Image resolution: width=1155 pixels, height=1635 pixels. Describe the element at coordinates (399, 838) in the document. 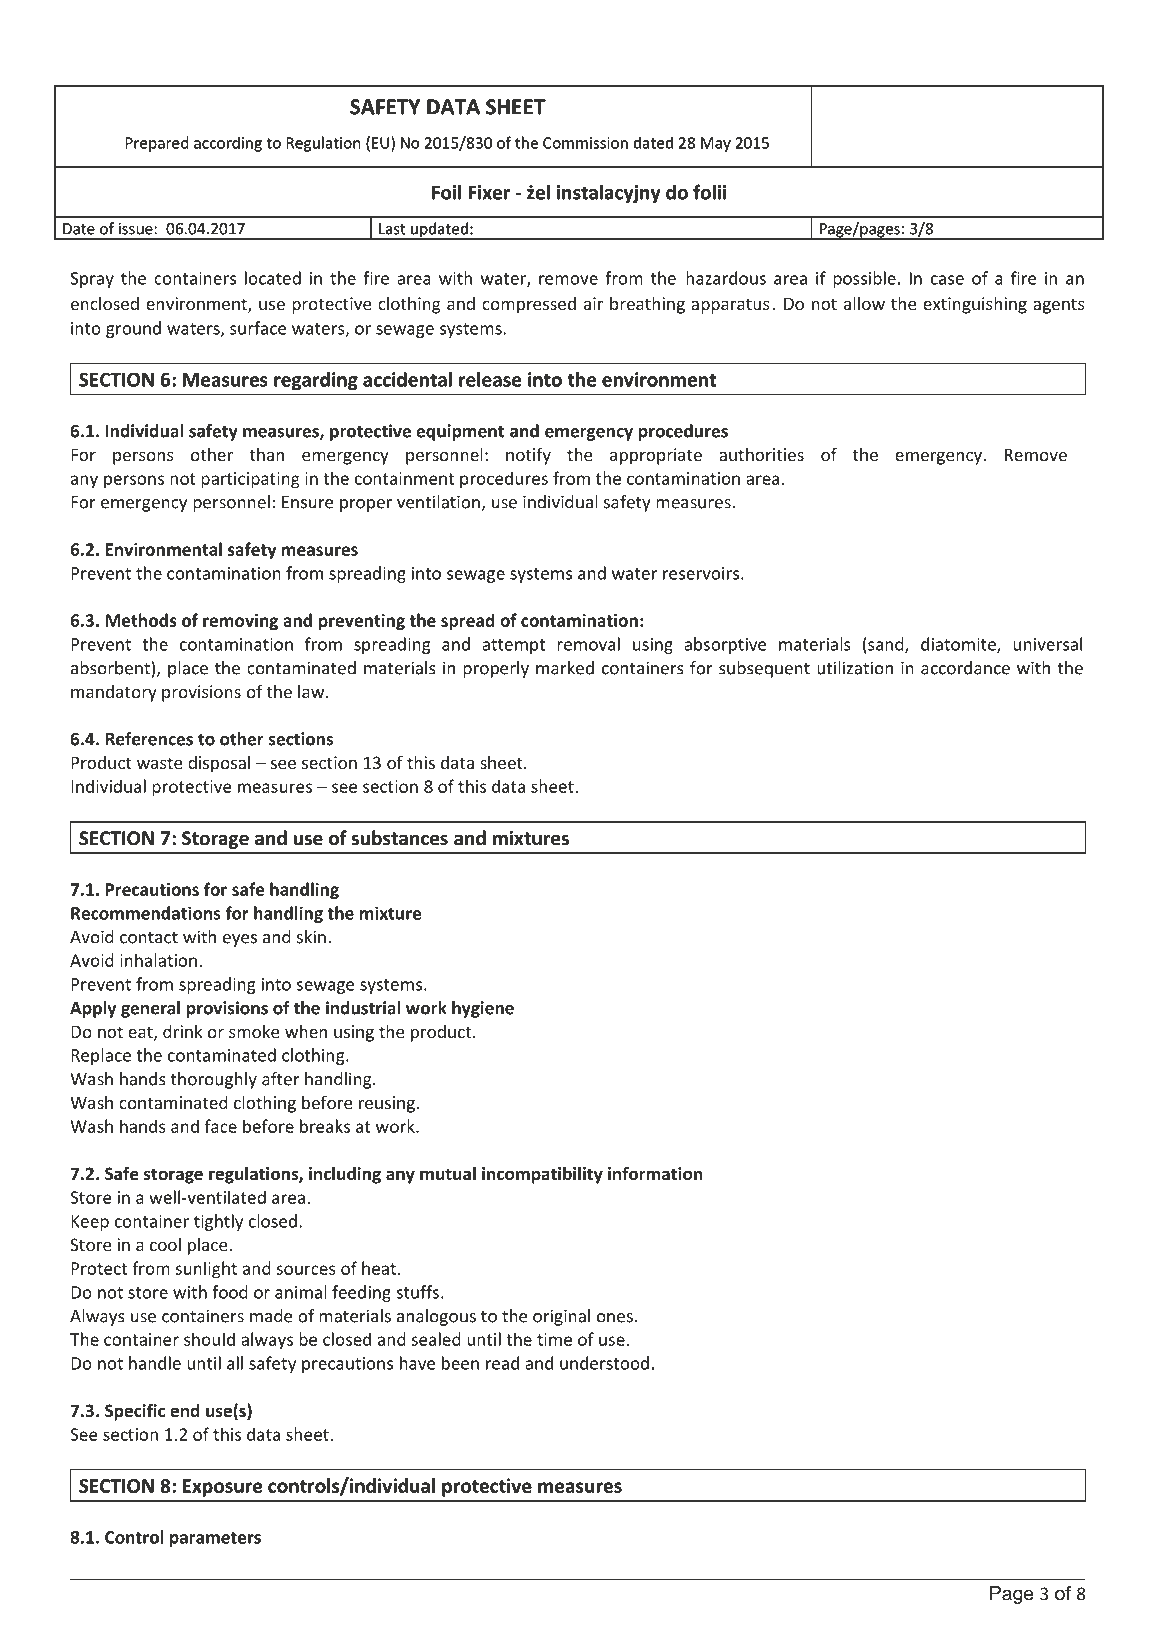

I see `substances` at that location.
